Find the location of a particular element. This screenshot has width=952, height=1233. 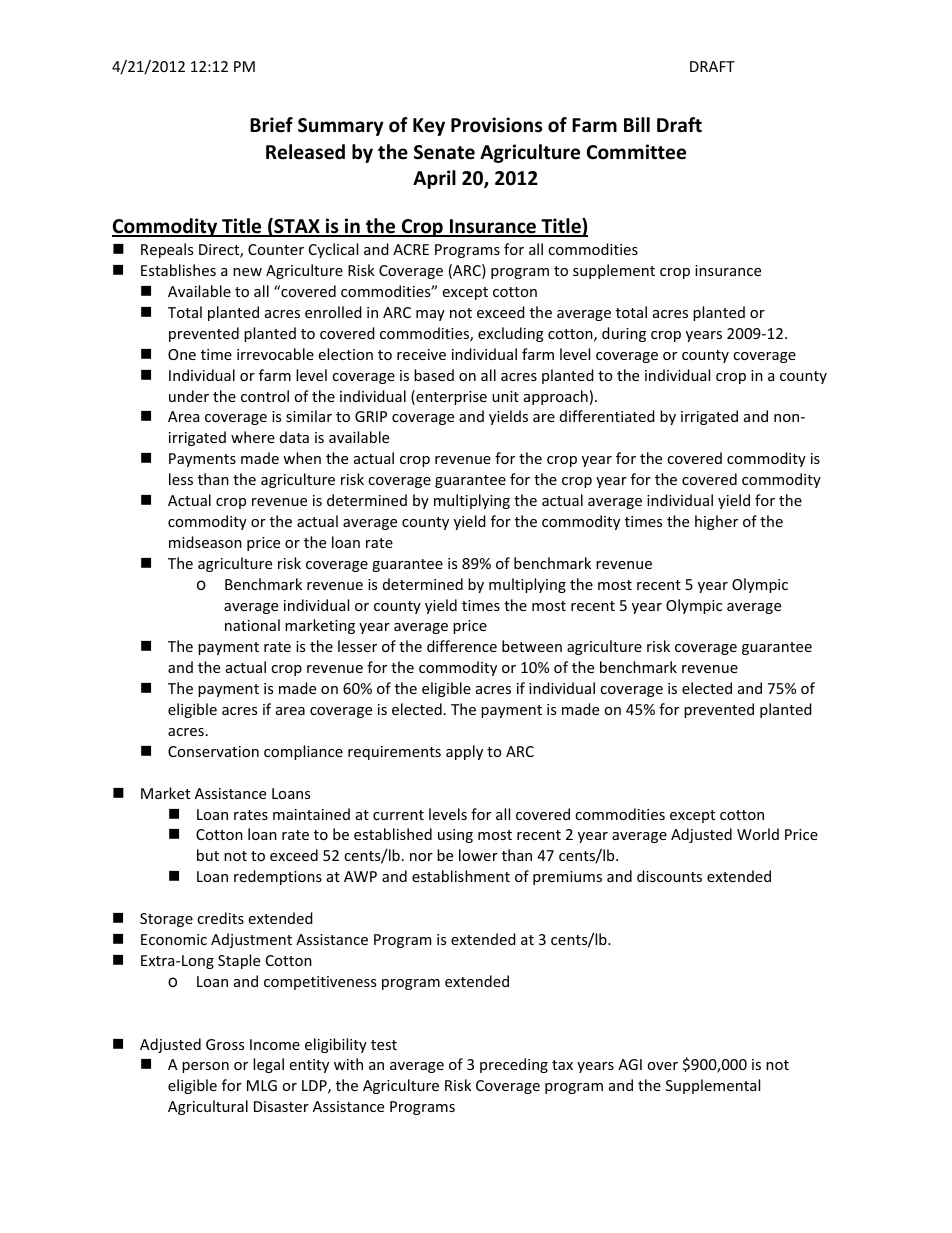

AGI is located at coordinates (630, 1064).
